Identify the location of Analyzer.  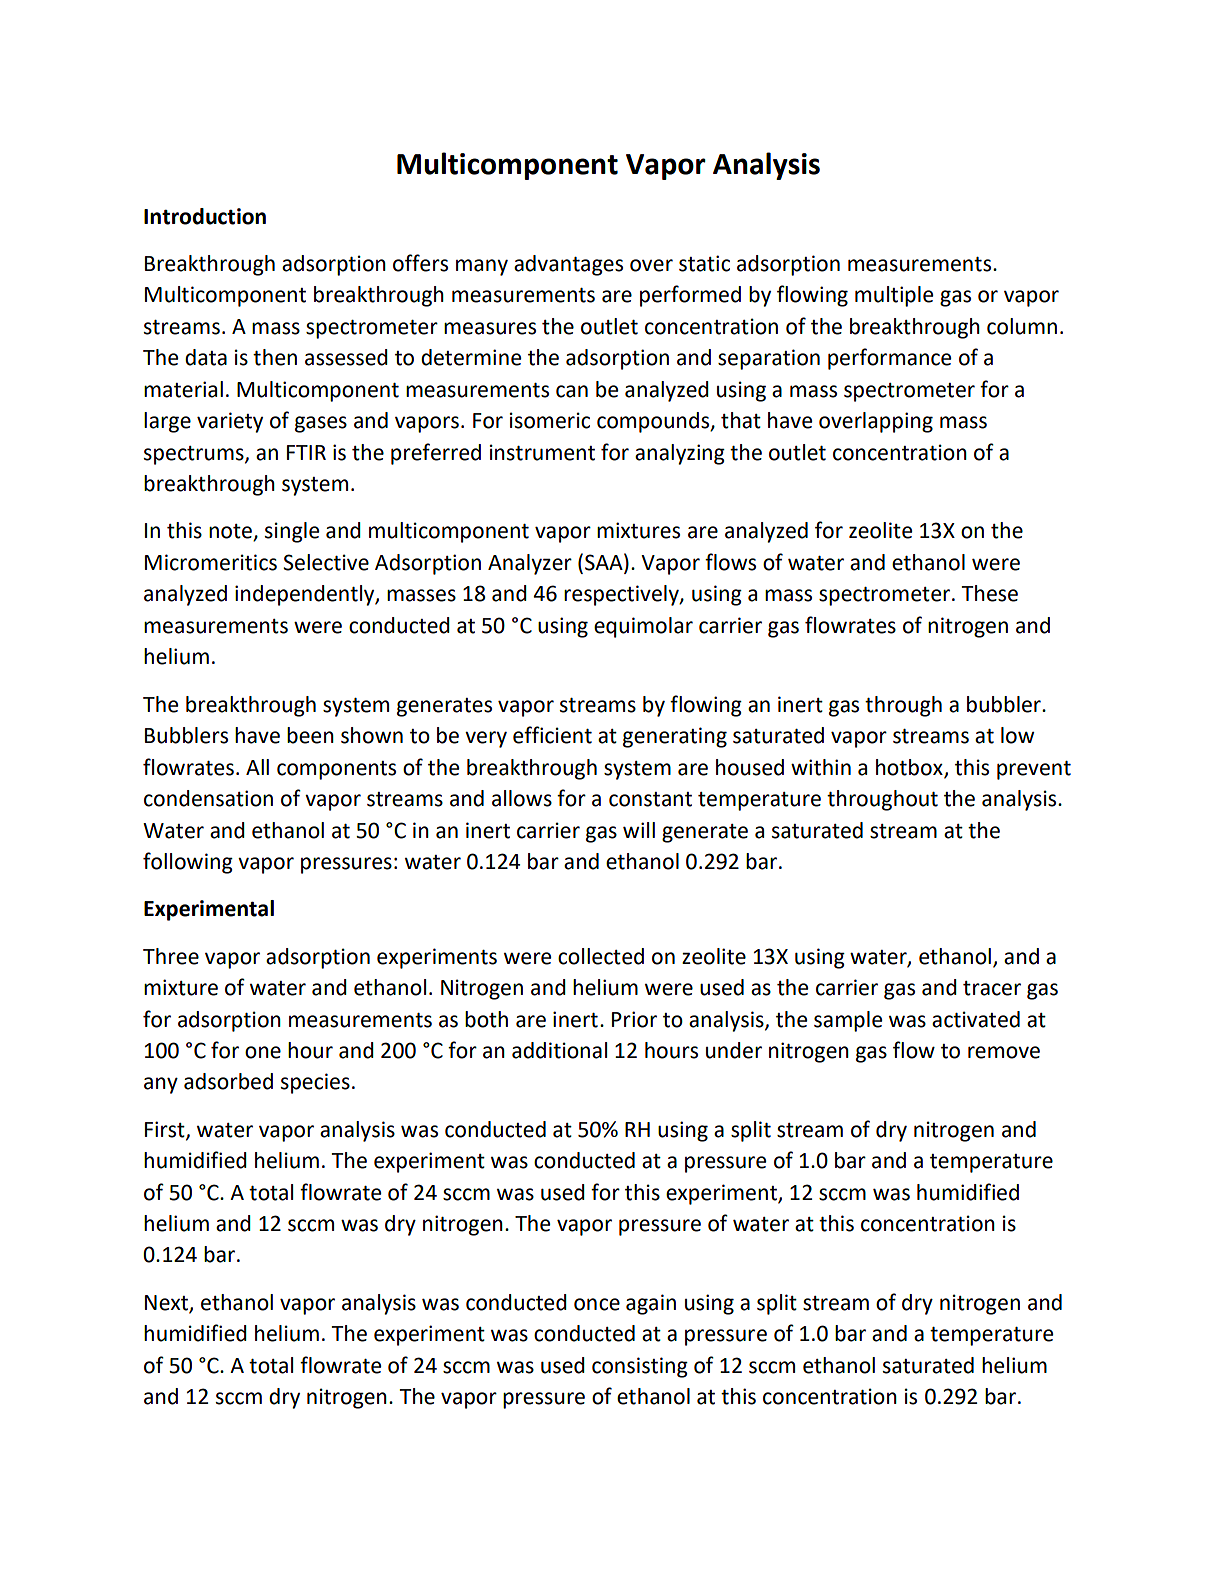
(530, 564).
